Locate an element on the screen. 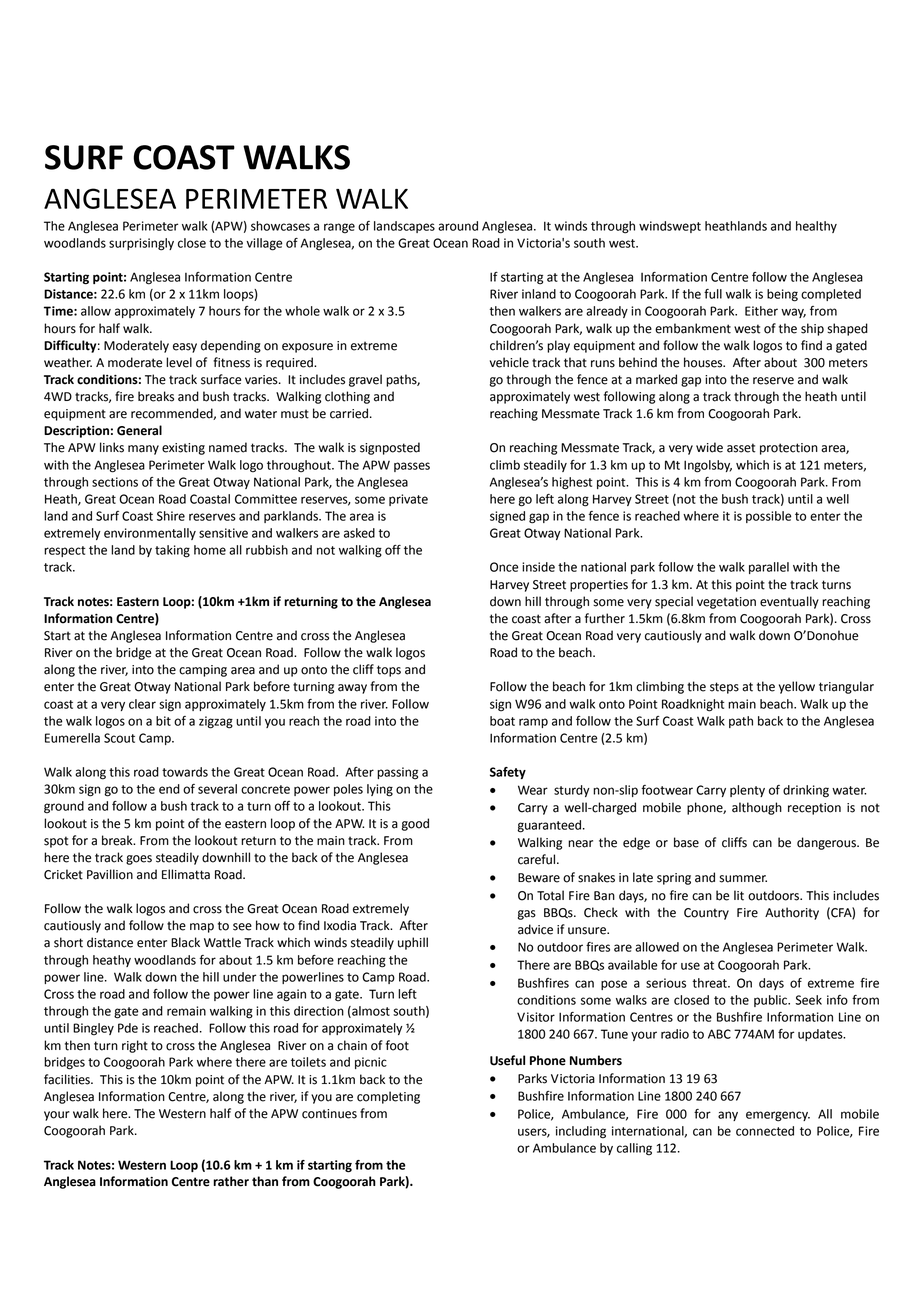 Image resolution: width=924 pixels, height=1308 pixels. completing is located at coordinates (388, 1097).
